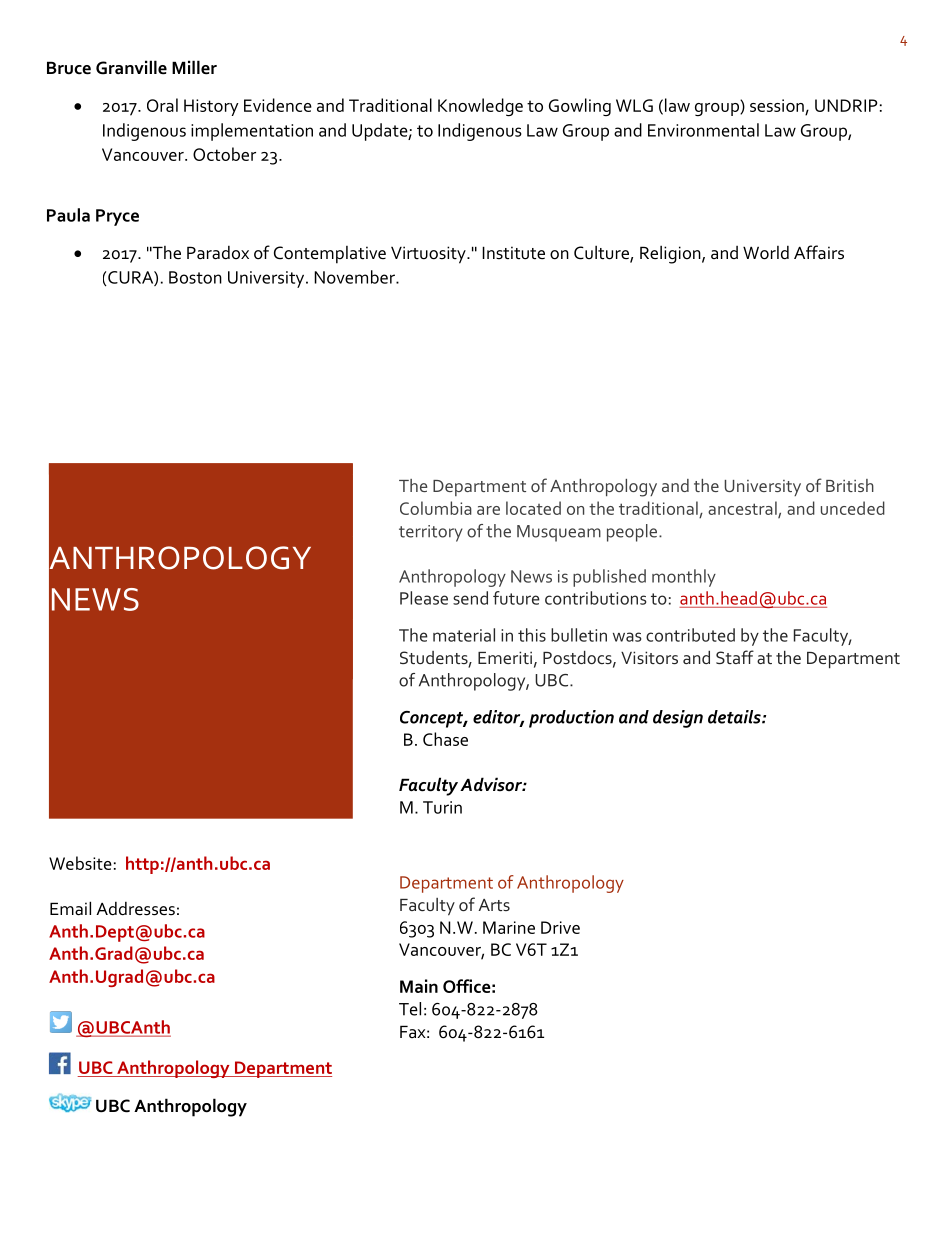 The height and width of the screenshot is (1233, 952). I want to click on Virtuosity, so click(429, 255).
